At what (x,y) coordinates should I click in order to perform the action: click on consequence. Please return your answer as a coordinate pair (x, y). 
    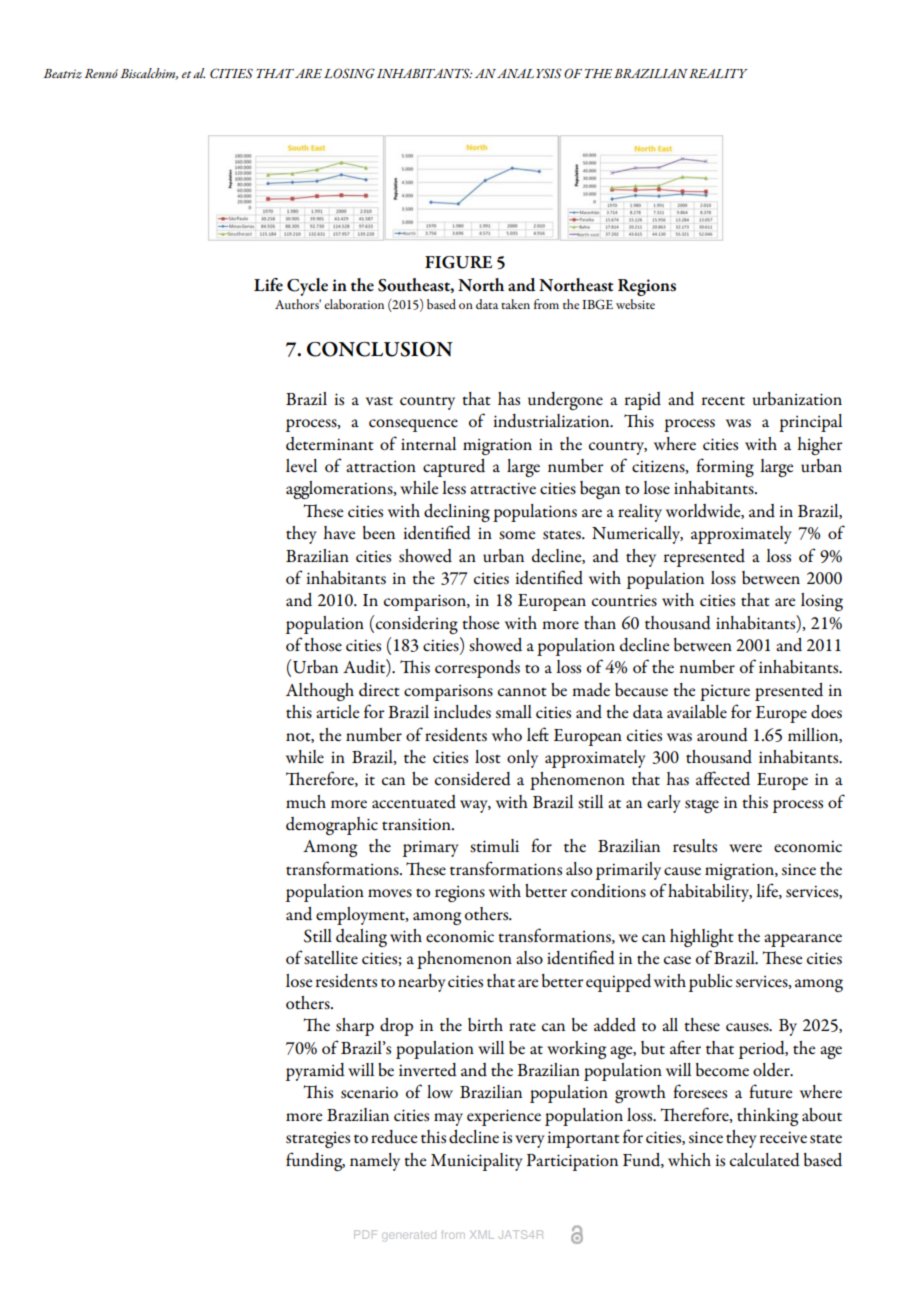
    Looking at the image, I should click on (413, 425).
